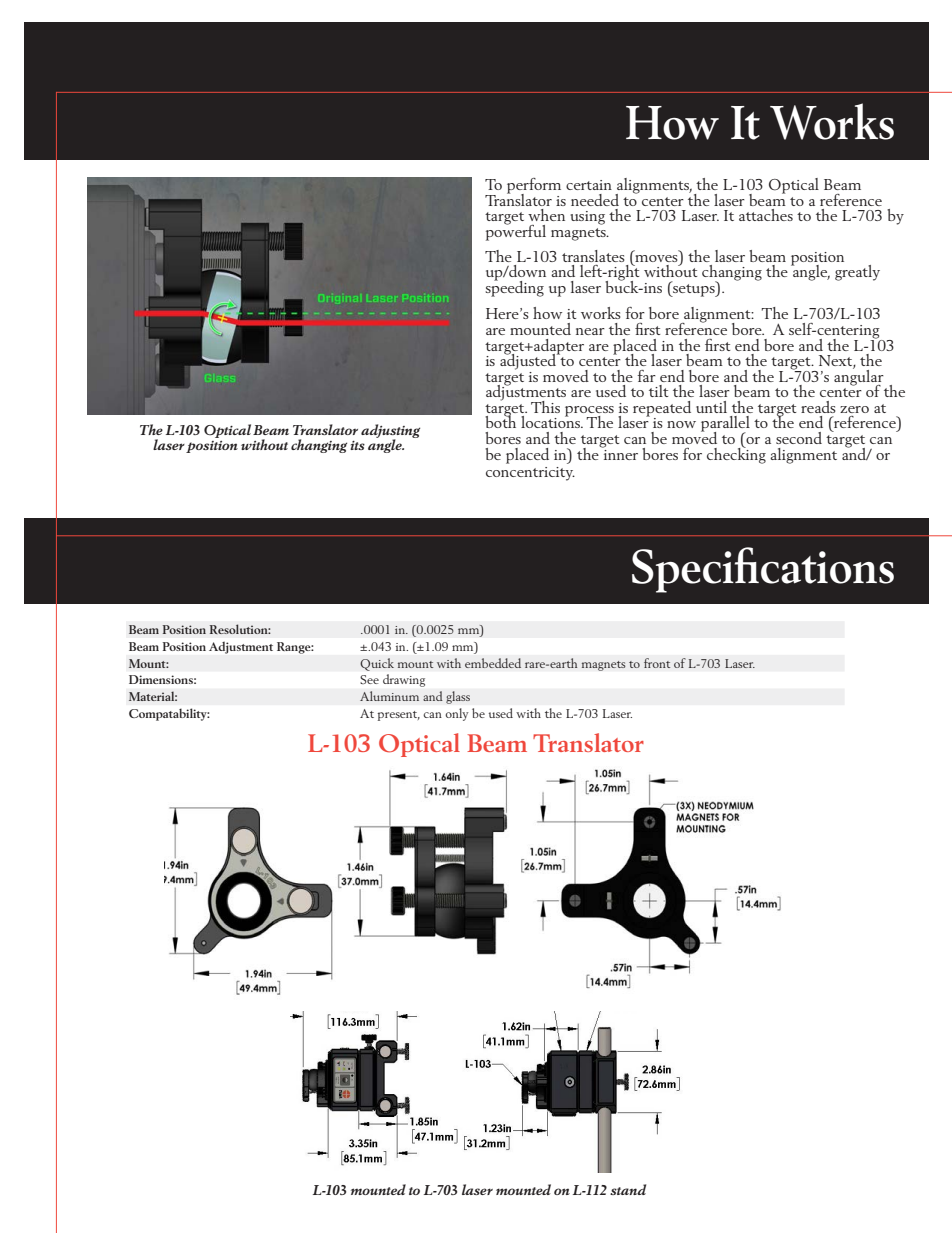 This screenshot has width=952, height=1233. I want to click on powerful, so click(516, 231).
